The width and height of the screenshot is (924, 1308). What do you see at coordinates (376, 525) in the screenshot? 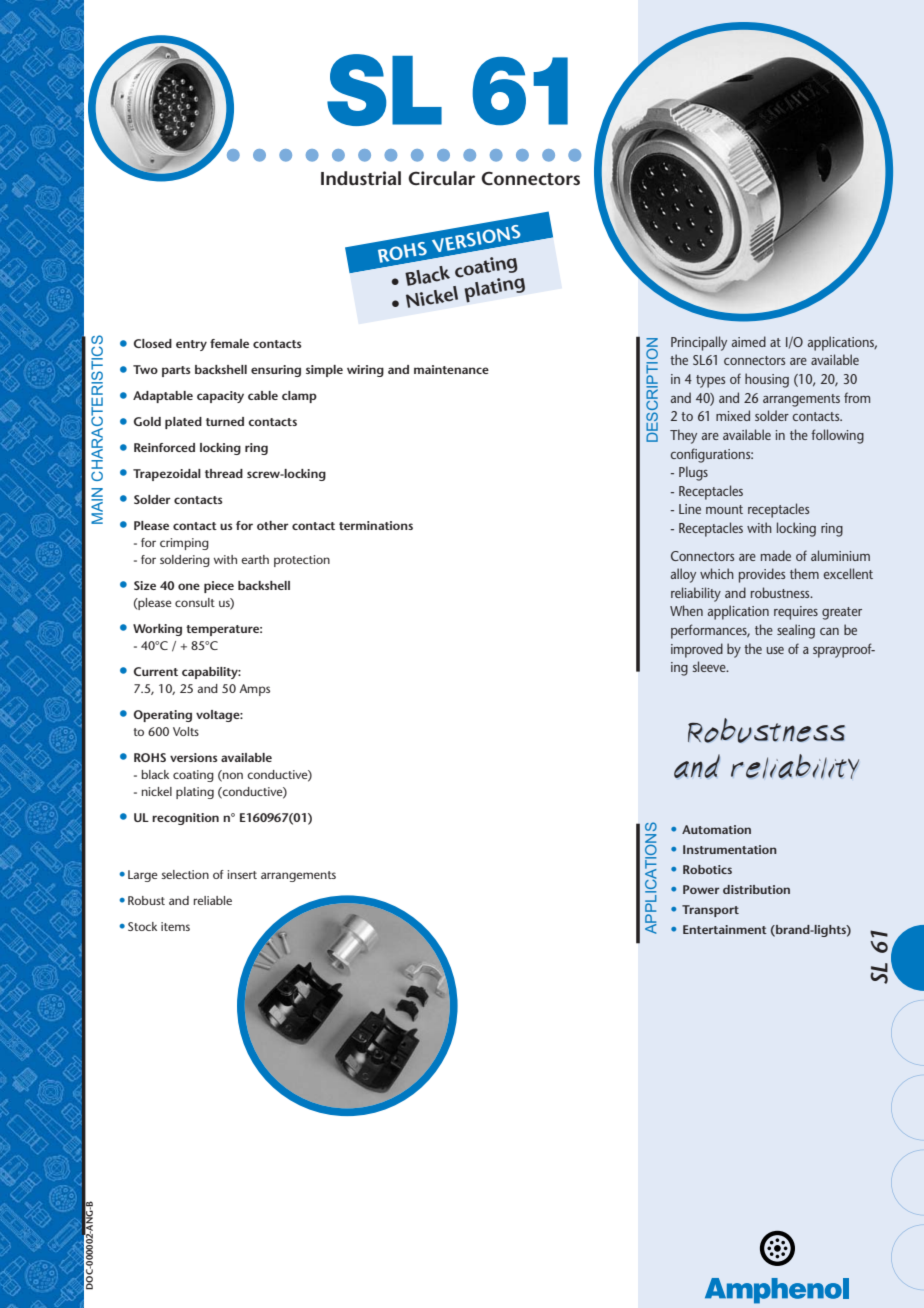
I see `terminations` at bounding box center [376, 525].
